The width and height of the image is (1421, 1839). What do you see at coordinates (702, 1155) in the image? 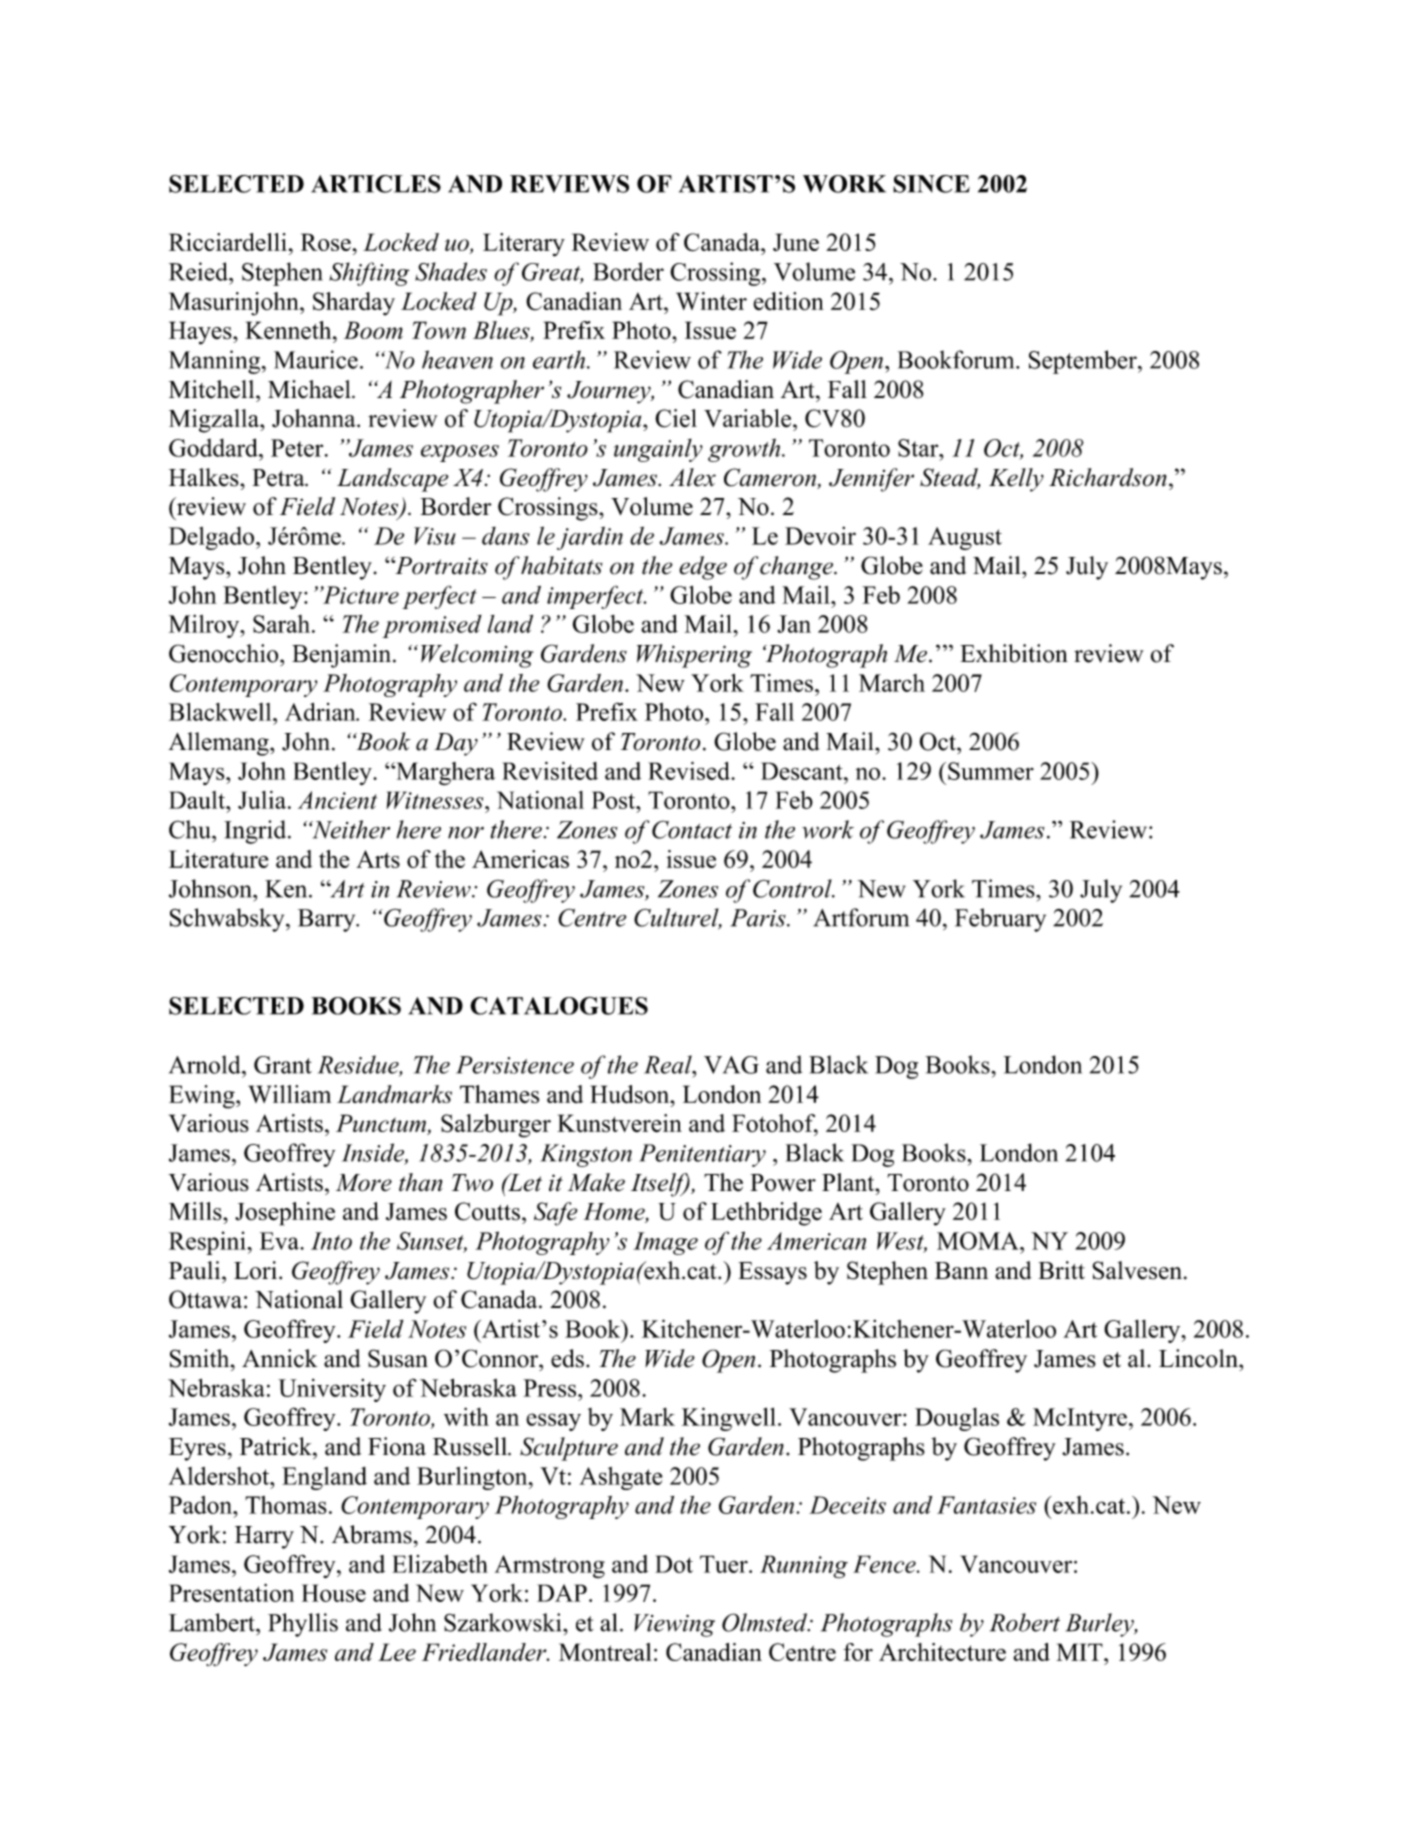
I see `Penitentiary` at bounding box center [702, 1155].
